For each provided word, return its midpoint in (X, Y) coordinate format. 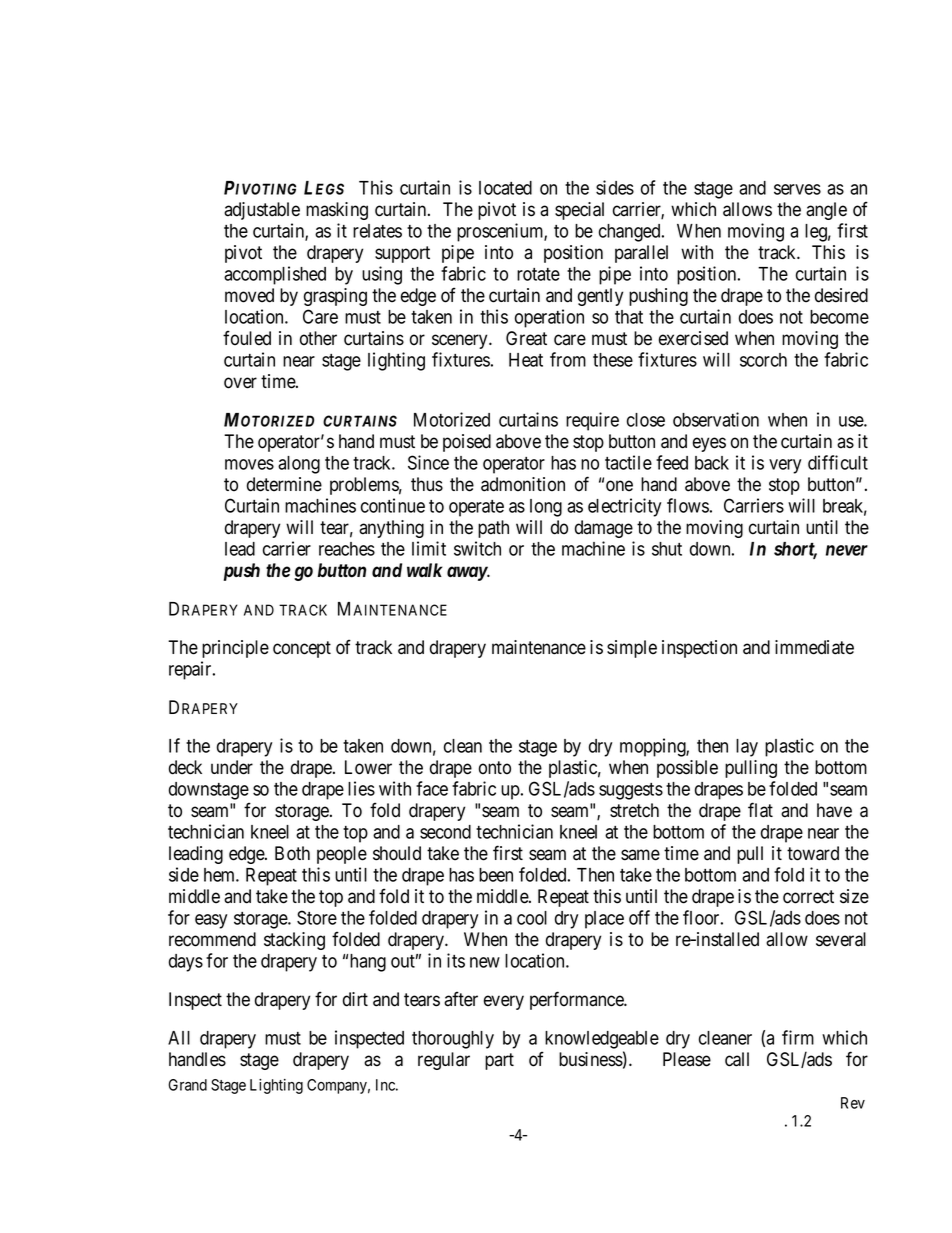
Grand (187, 1085)
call (737, 1059)
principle (235, 649)
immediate (814, 647)
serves (797, 189)
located (505, 188)
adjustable (262, 211)
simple (632, 649)
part (499, 1061)
